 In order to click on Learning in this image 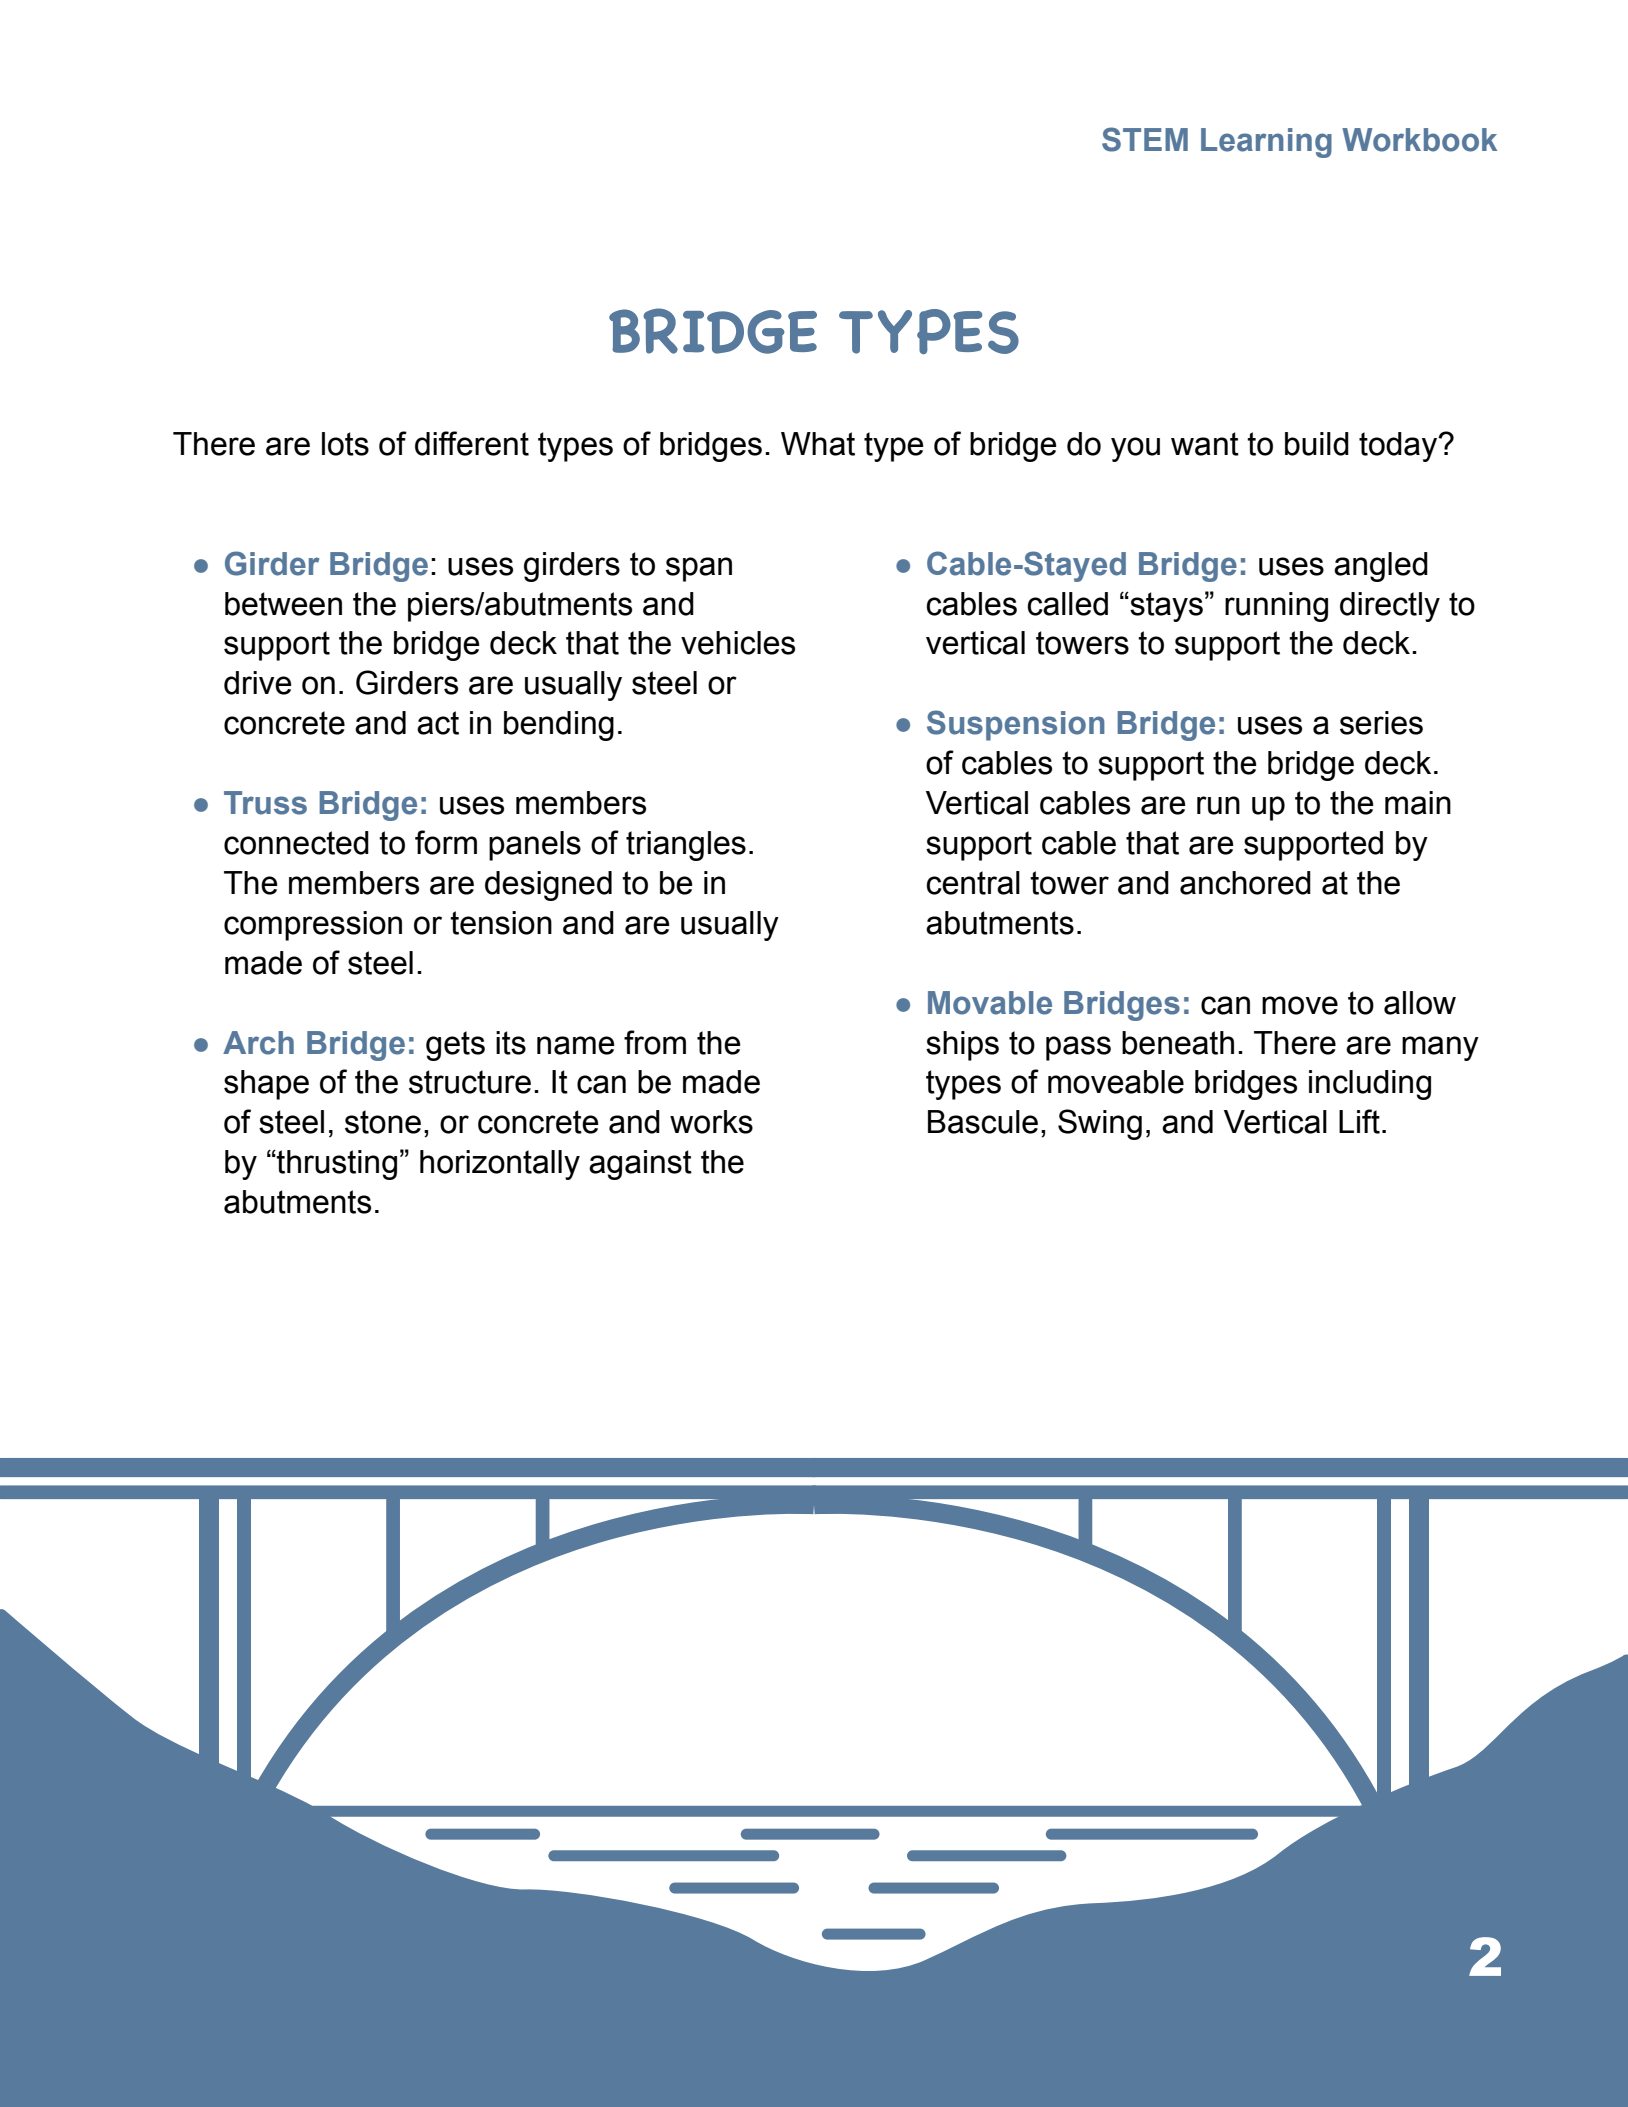, I will do `click(1266, 143)`.
